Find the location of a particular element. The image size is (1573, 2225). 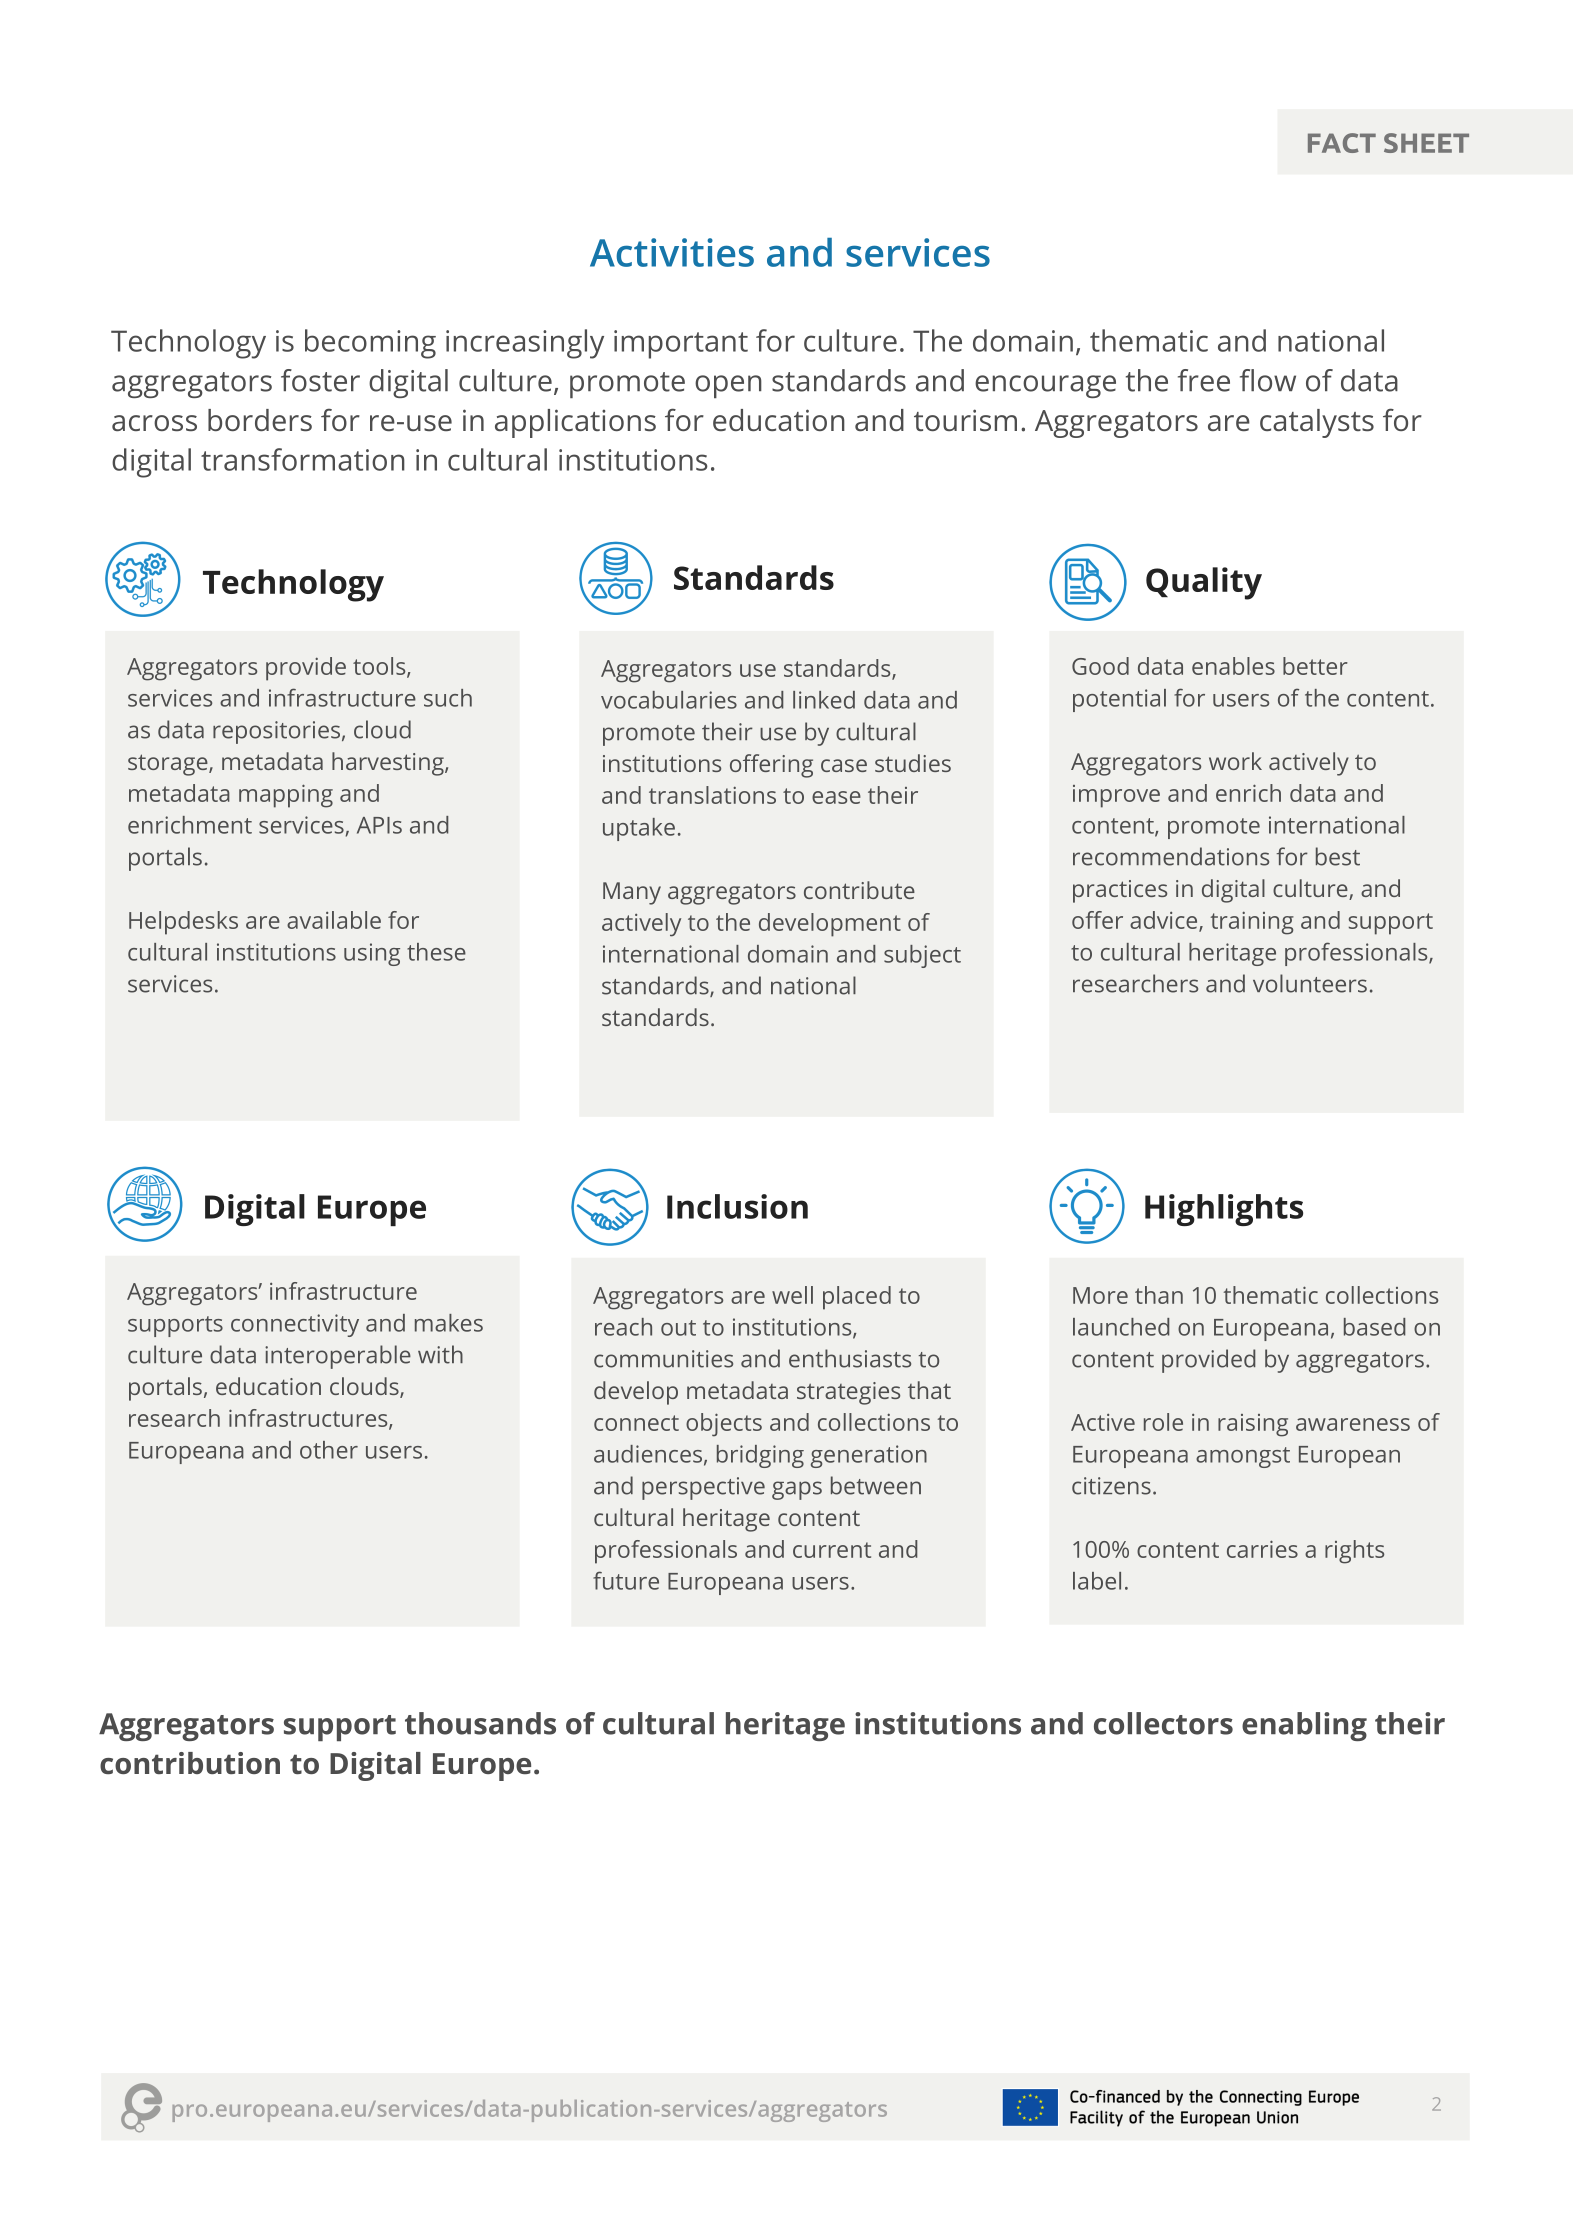

Activities is located at coordinates (672, 252).
